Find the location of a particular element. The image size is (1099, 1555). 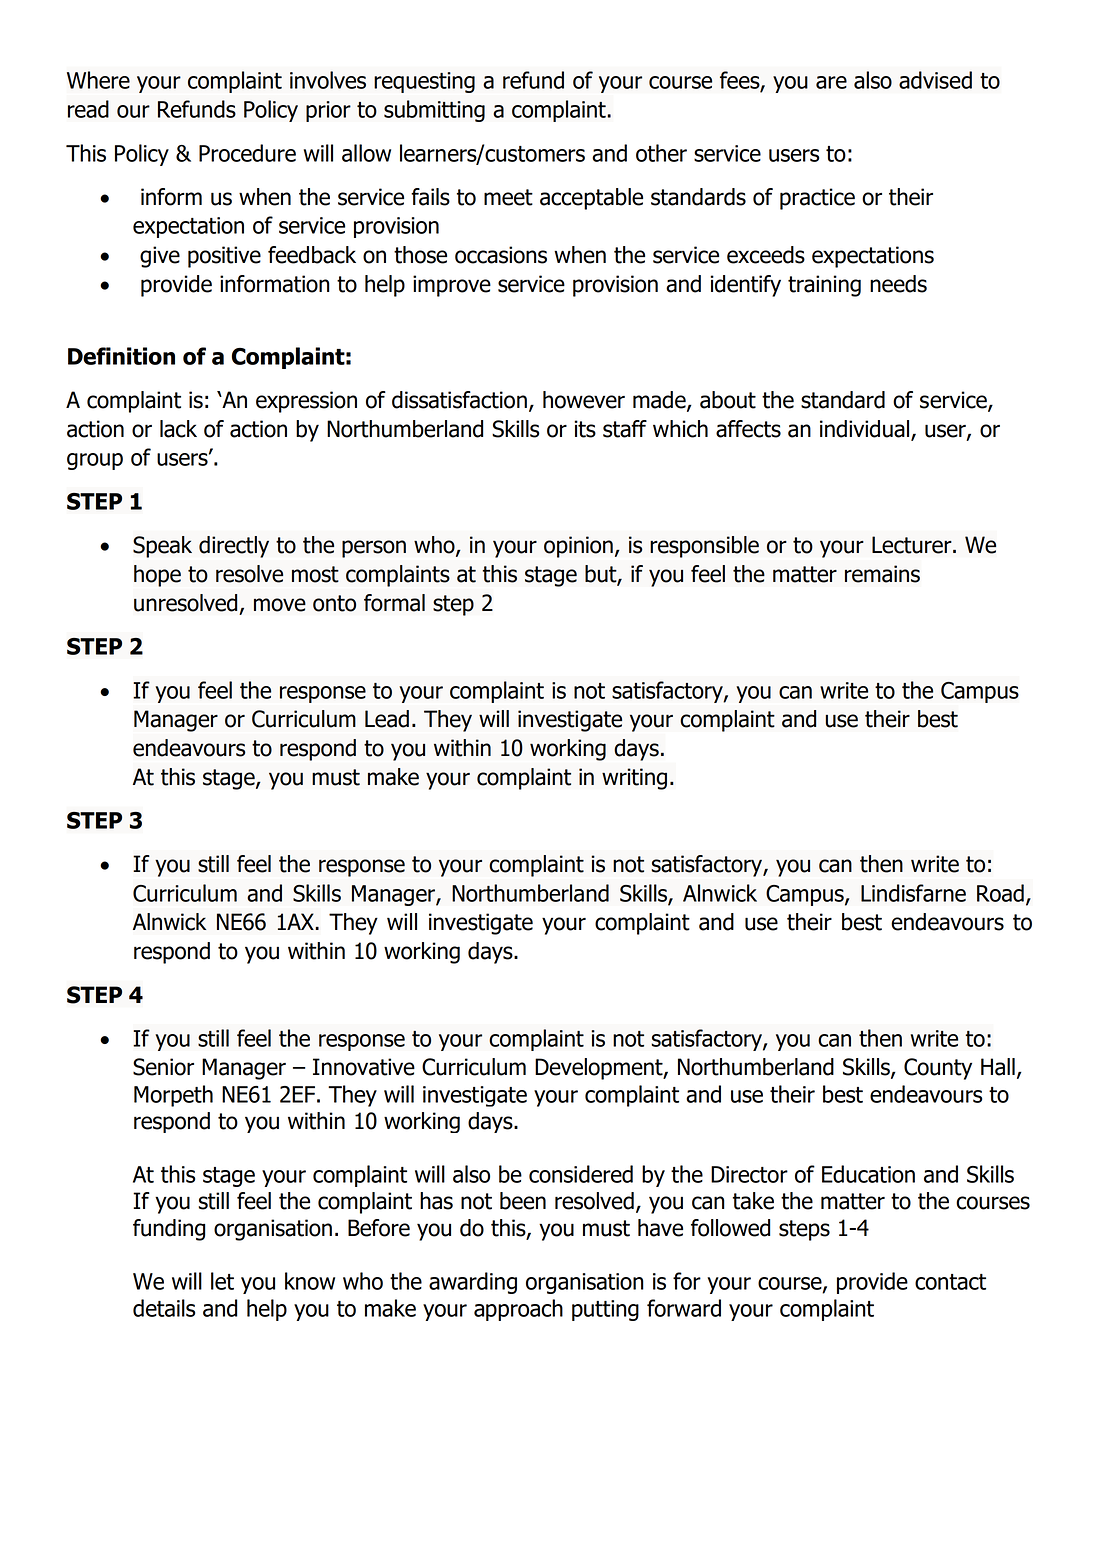

Speak is located at coordinates (162, 547).
